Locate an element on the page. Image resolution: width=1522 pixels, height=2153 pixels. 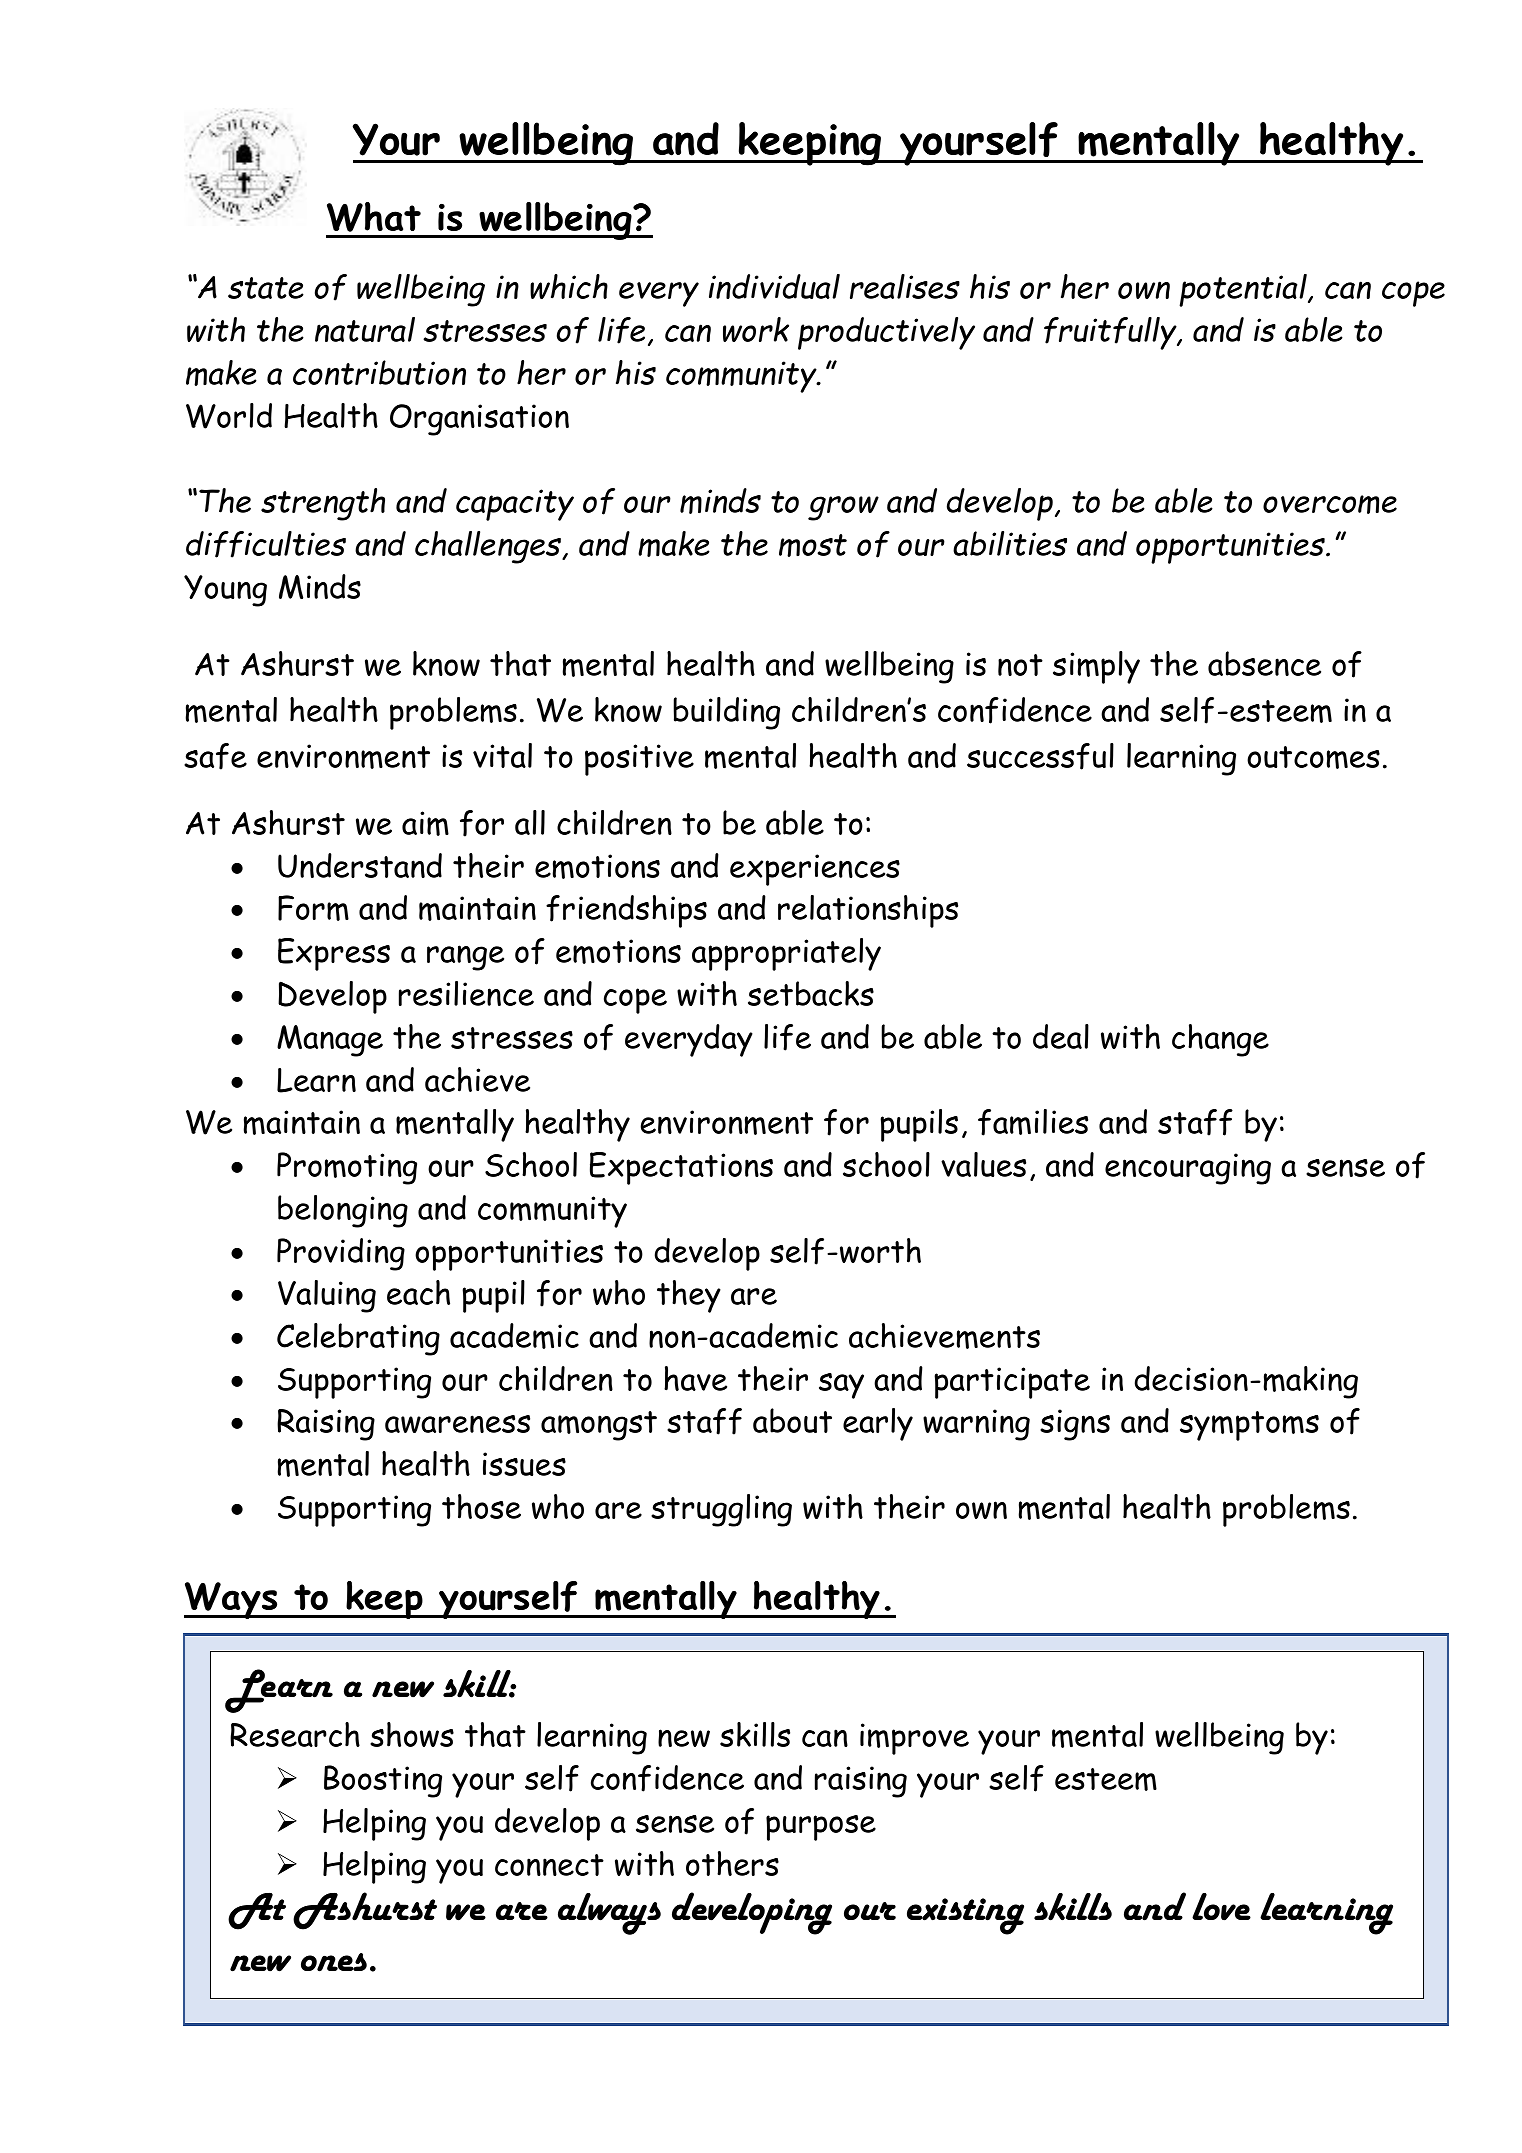
Celebrating is located at coordinates (358, 1339).
